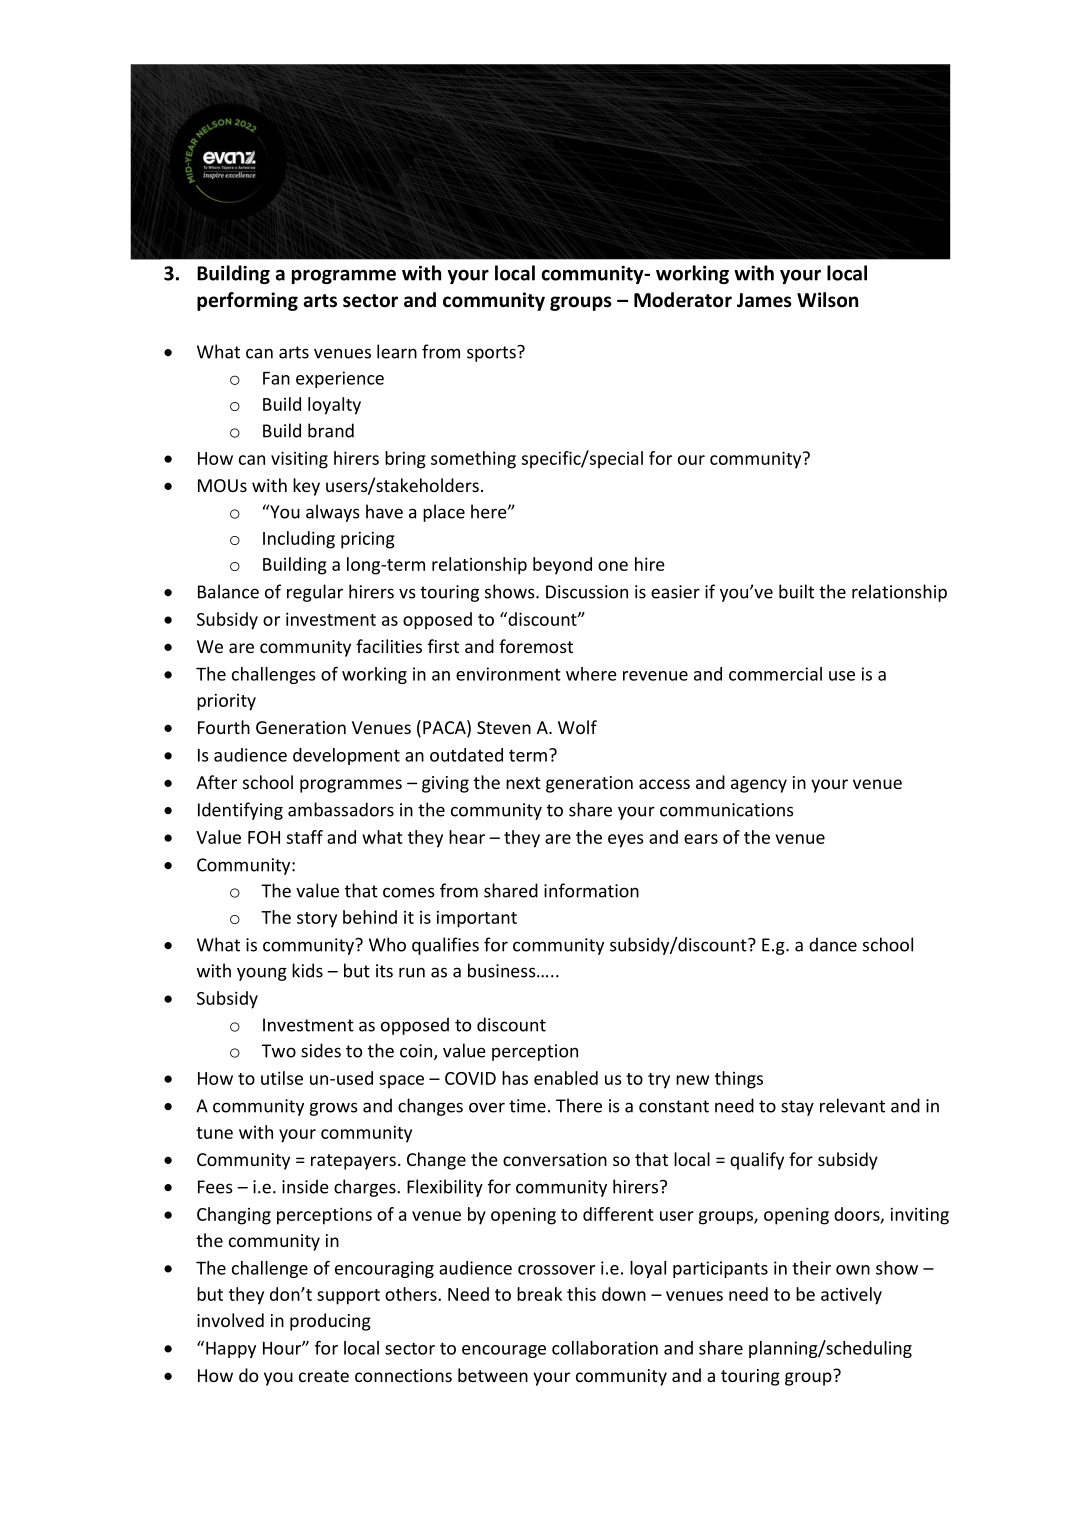  Describe the element at coordinates (315, 593) in the screenshot. I see `regular` at that location.
